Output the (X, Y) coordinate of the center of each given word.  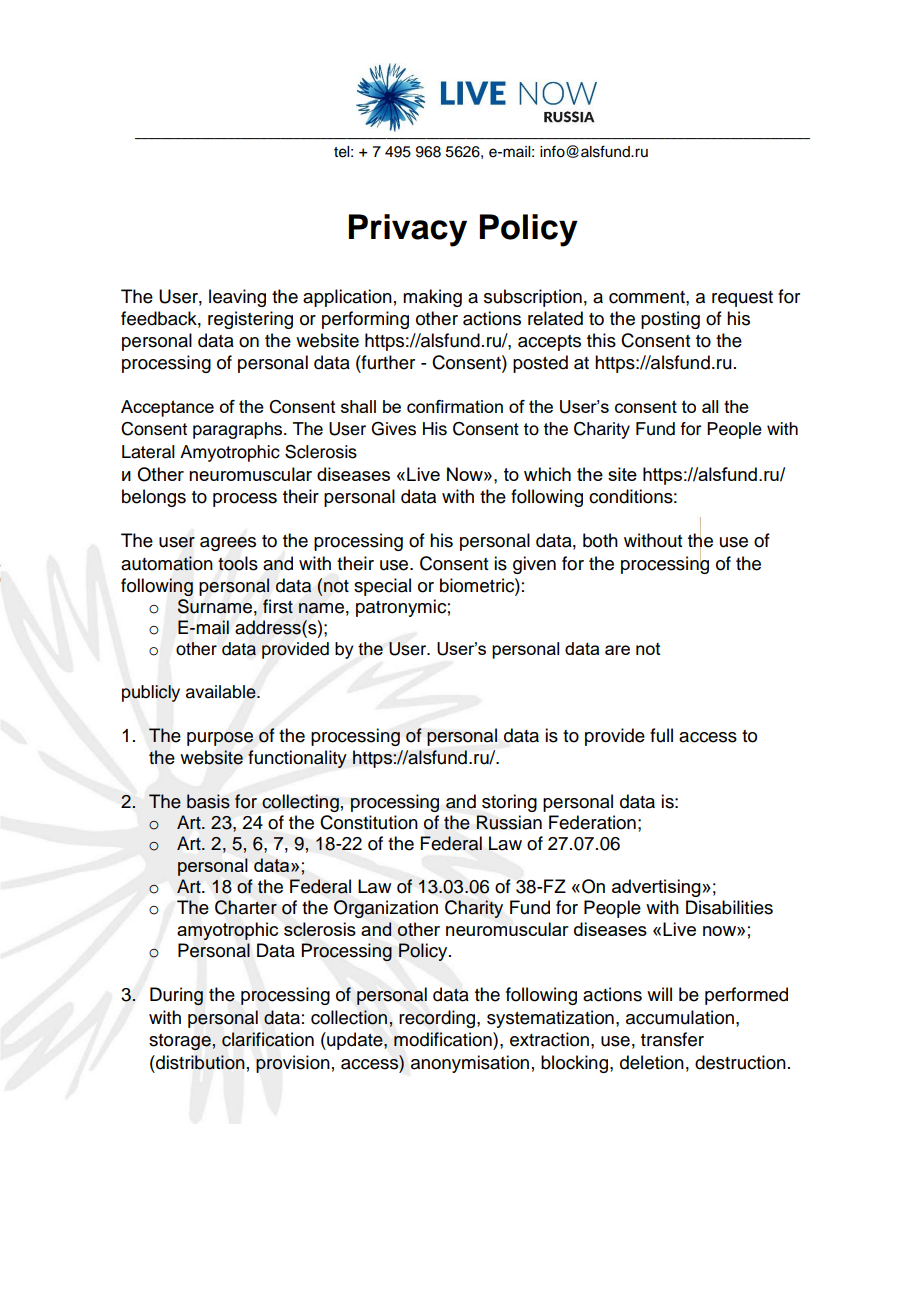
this (601, 340)
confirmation (455, 406)
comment (648, 297)
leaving (237, 298)
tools (238, 563)
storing (509, 803)
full (661, 735)
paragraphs (239, 430)
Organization (386, 909)
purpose (220, 739)
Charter (246, 907)
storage (181, 1042)
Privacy (408, 230)
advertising (657, 888)
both (600, 540)
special (382, 587)
